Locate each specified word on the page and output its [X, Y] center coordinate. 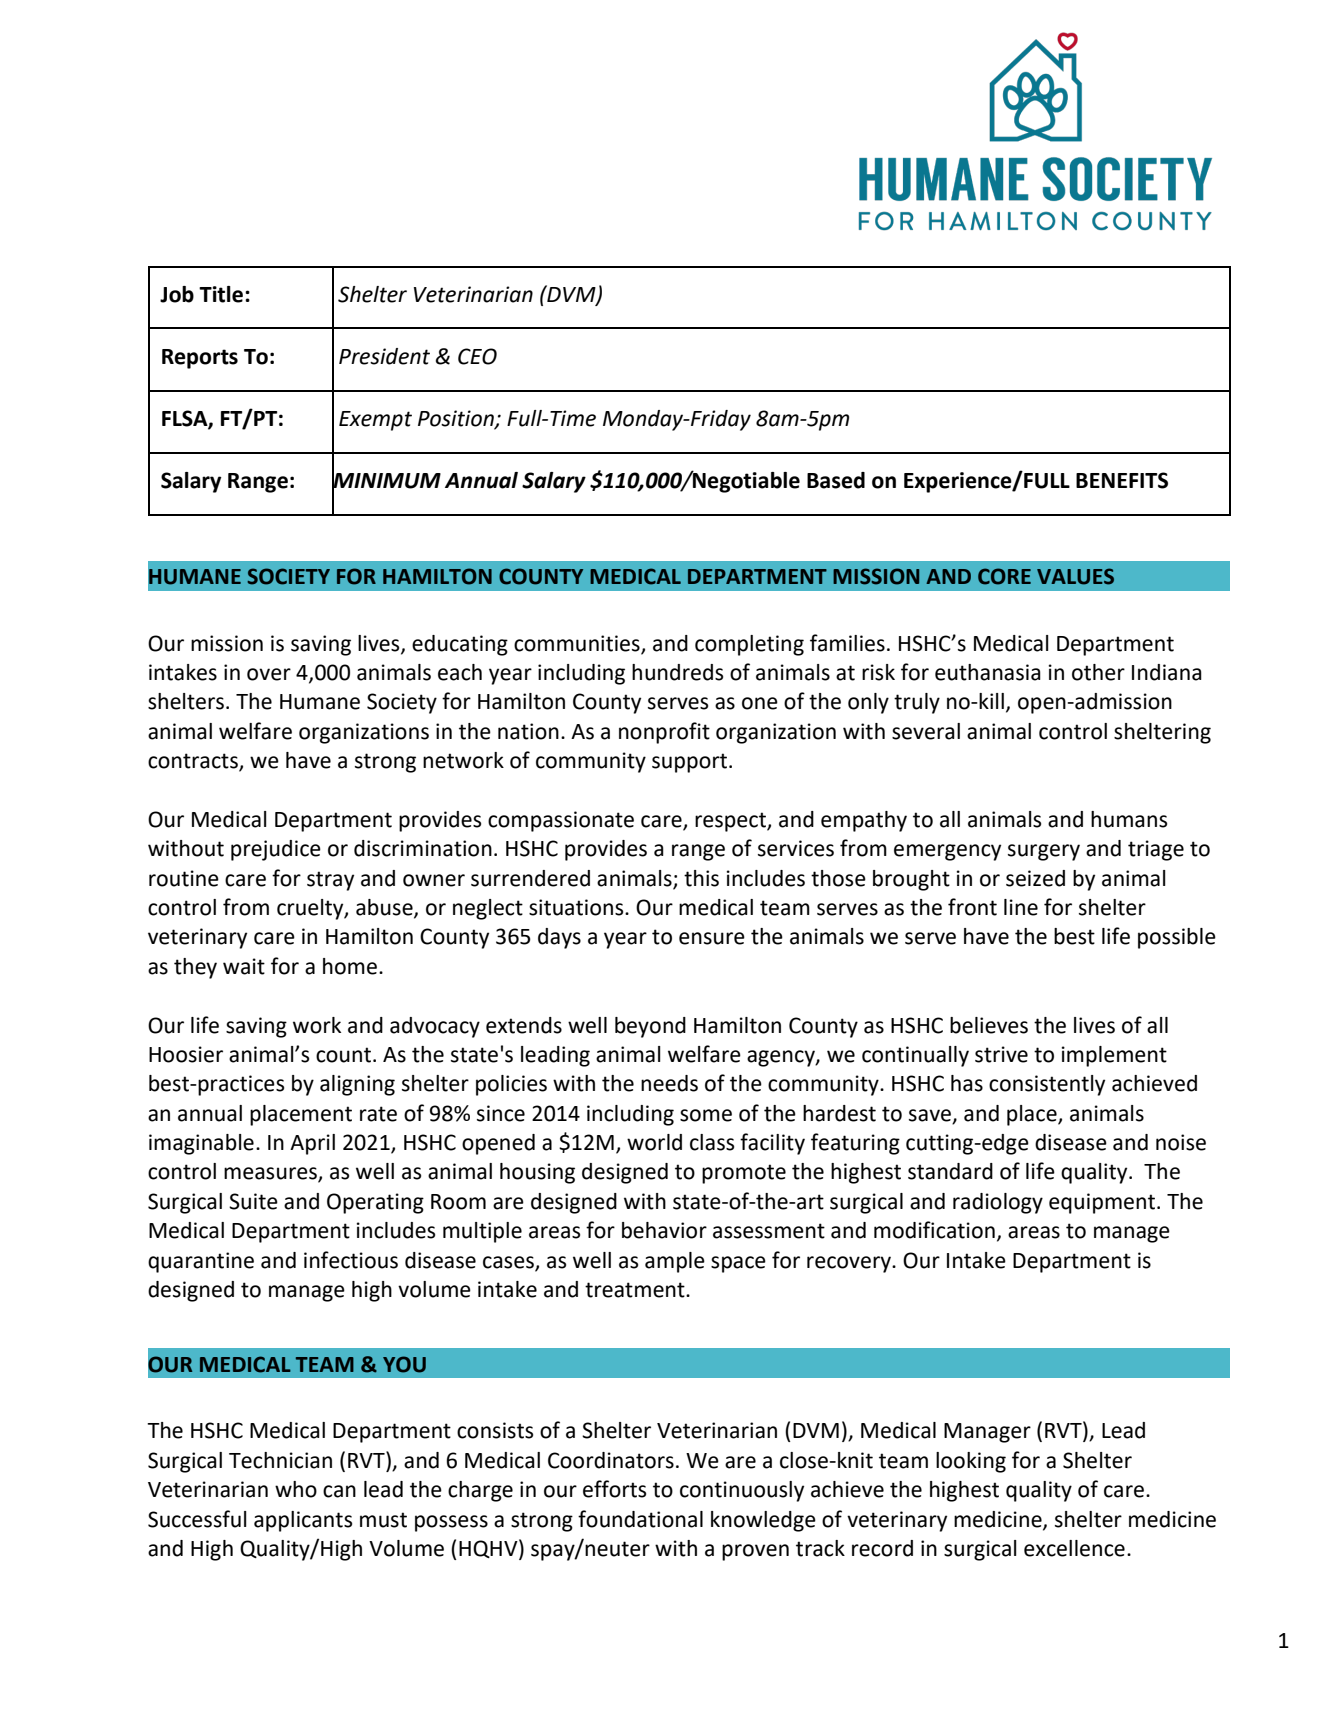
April [312, 1144]
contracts [194, 762]
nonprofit [664, 733]
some [706, 1115]
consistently [1047, 1085]
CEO [477, 356]
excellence [1074, 1548]
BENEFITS [1122, 480]
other [1098, 672]
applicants [303, 1521]
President [384, 356]
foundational [640, 1519]
